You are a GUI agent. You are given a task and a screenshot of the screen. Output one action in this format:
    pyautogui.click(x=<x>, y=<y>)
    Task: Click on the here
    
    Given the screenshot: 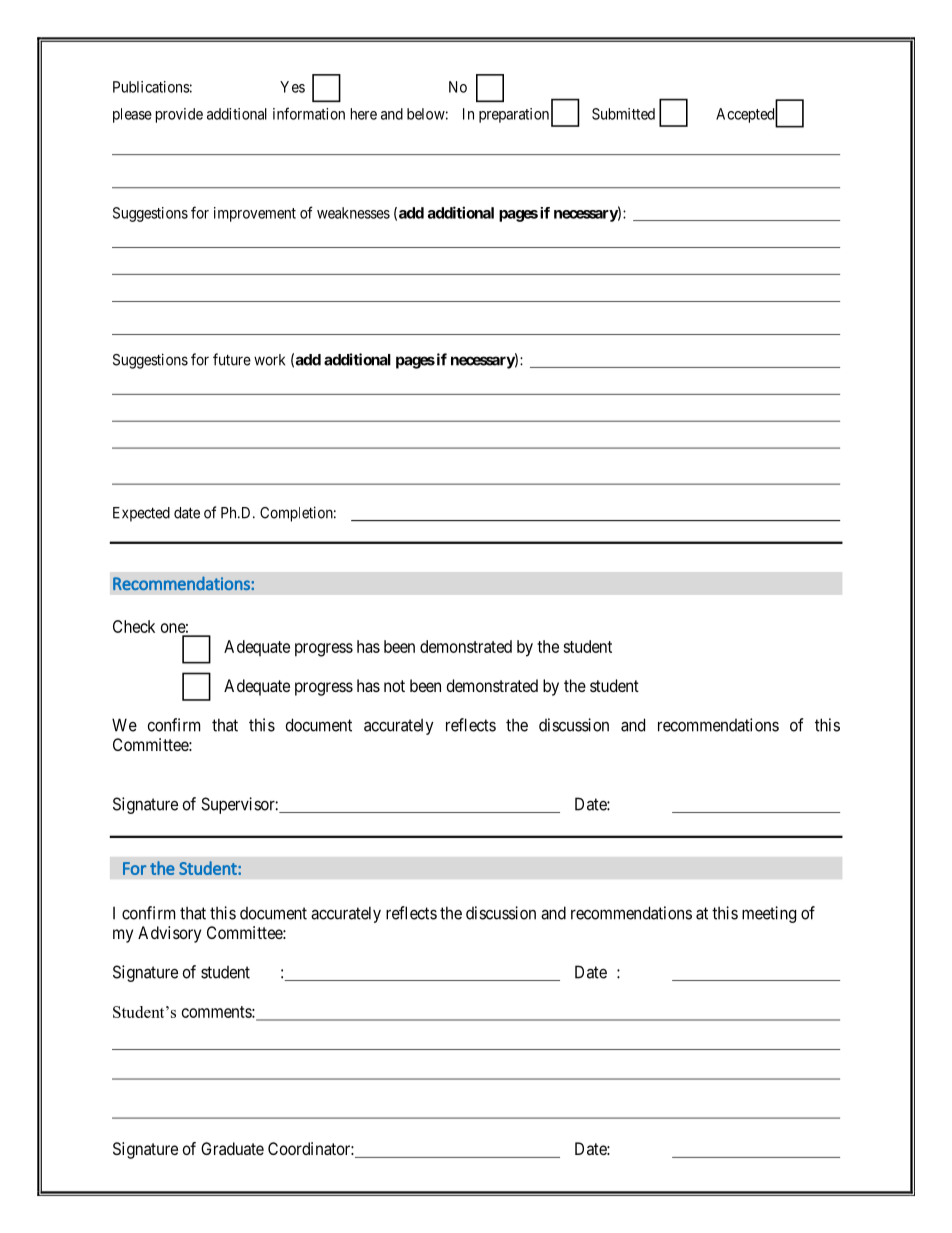 What is the action you would take?
    pyautogui.click(x=364, y=114)
